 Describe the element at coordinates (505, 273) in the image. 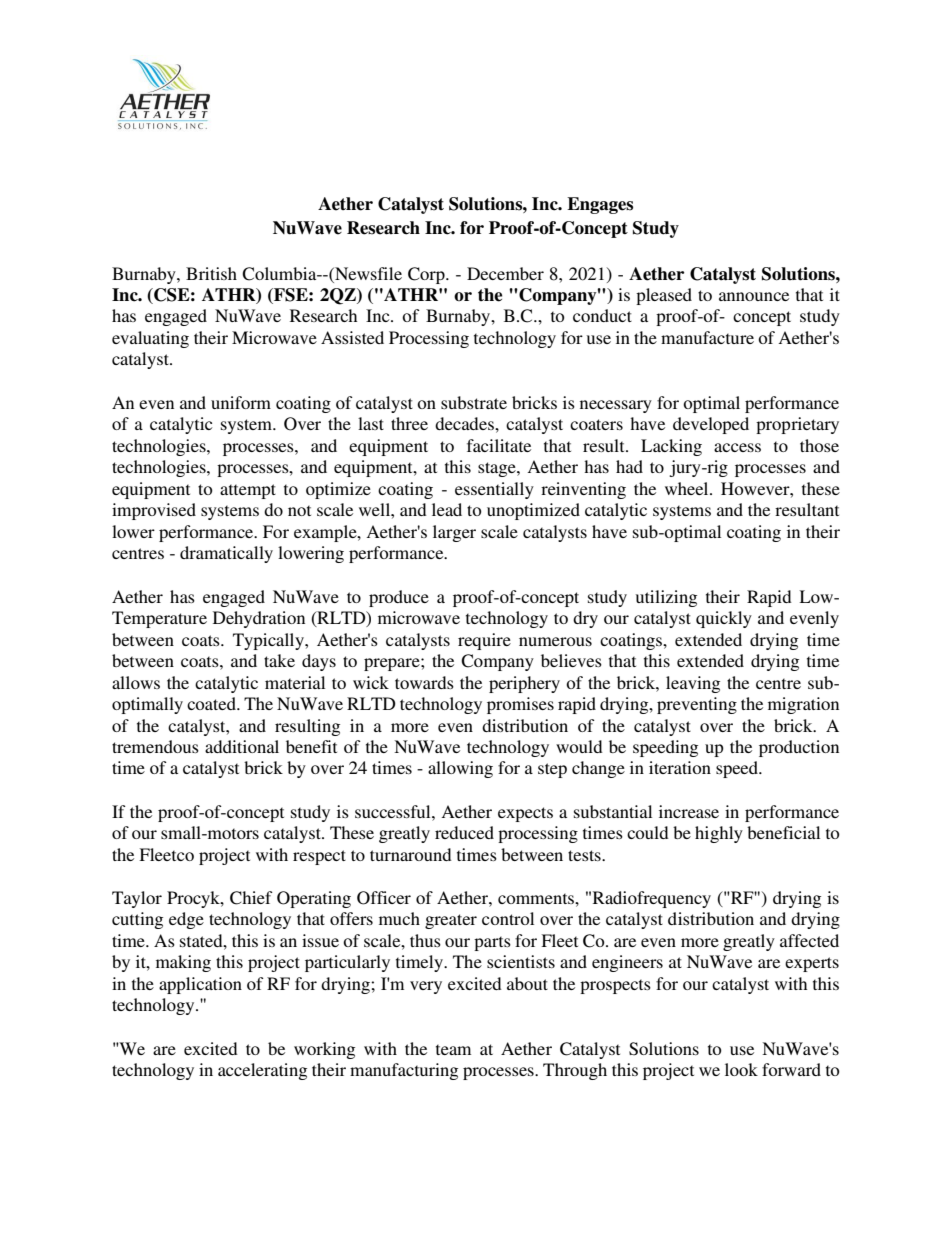

I see `December` at that location.
